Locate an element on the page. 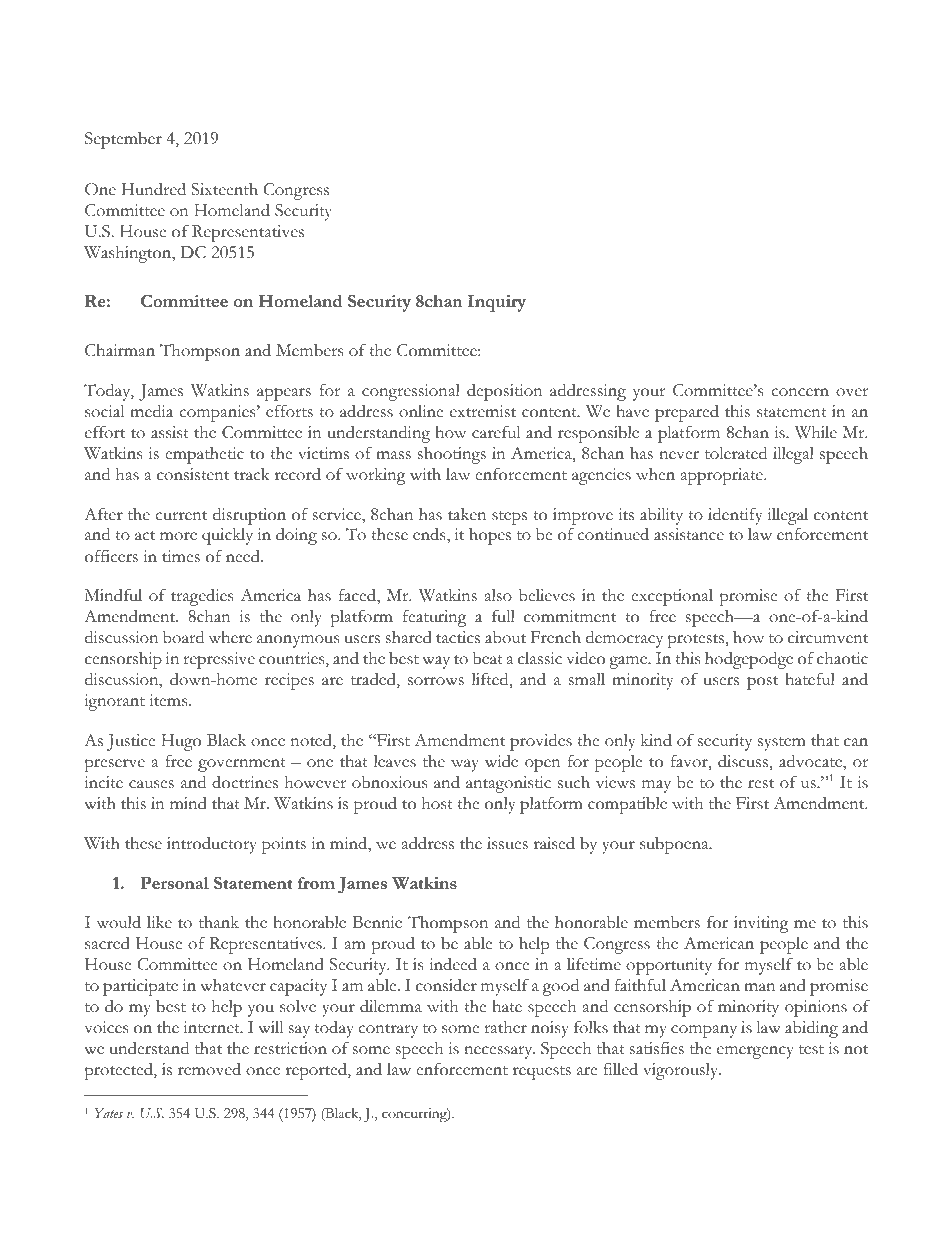 This page has width=952, height=1233. appropriate is located at coordinates (723, 476).
